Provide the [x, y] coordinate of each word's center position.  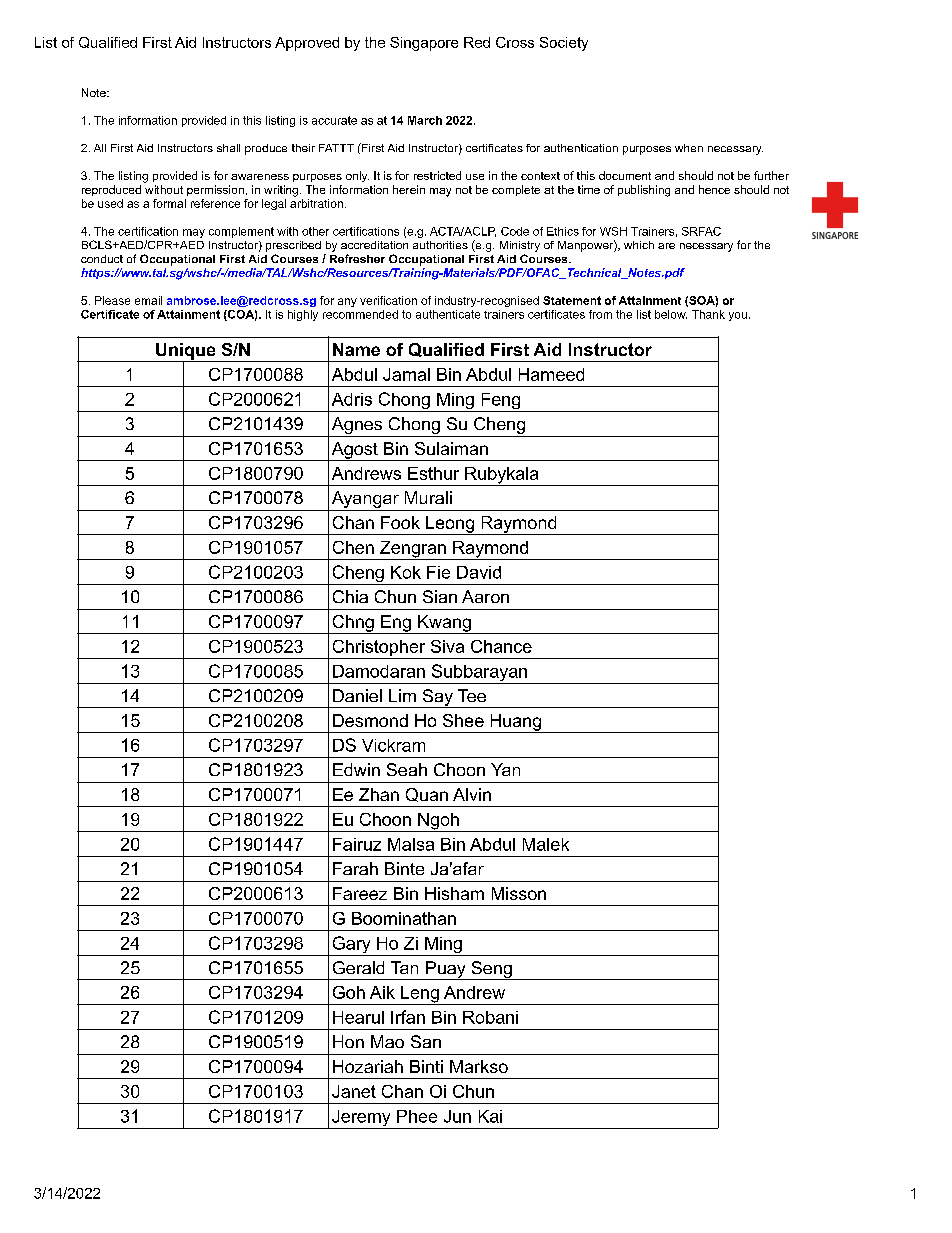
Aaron [485, 596]
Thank [708, 314]
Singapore [424, 44]
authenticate [448, 314]
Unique [186, 352]
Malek [546, 844]
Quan [427, 795]
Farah [355, 868]
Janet [354, 1091]
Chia [350, 596]
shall [228, 148]
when [689, 148]
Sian [440, 596]
